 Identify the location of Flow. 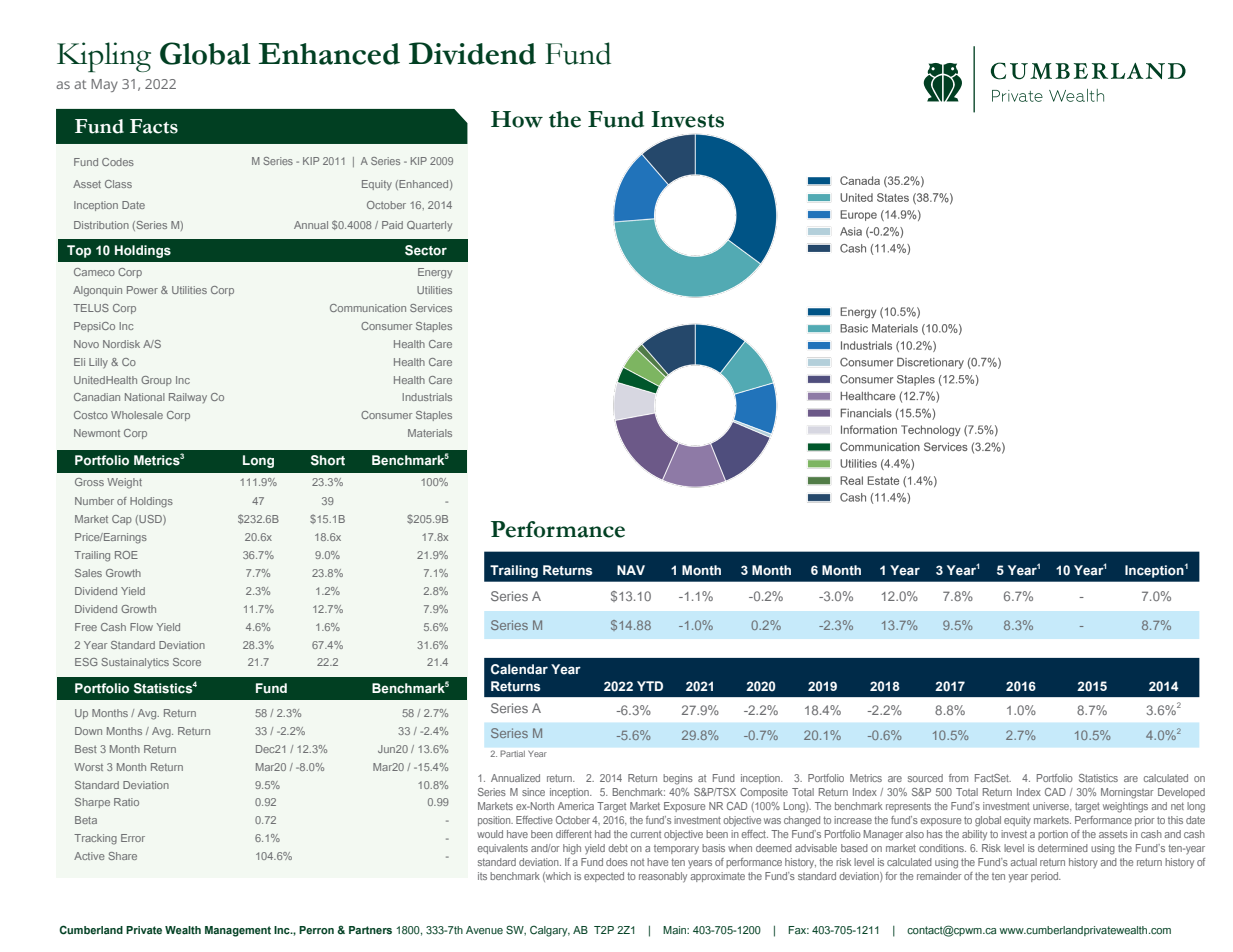
(141, 627).
